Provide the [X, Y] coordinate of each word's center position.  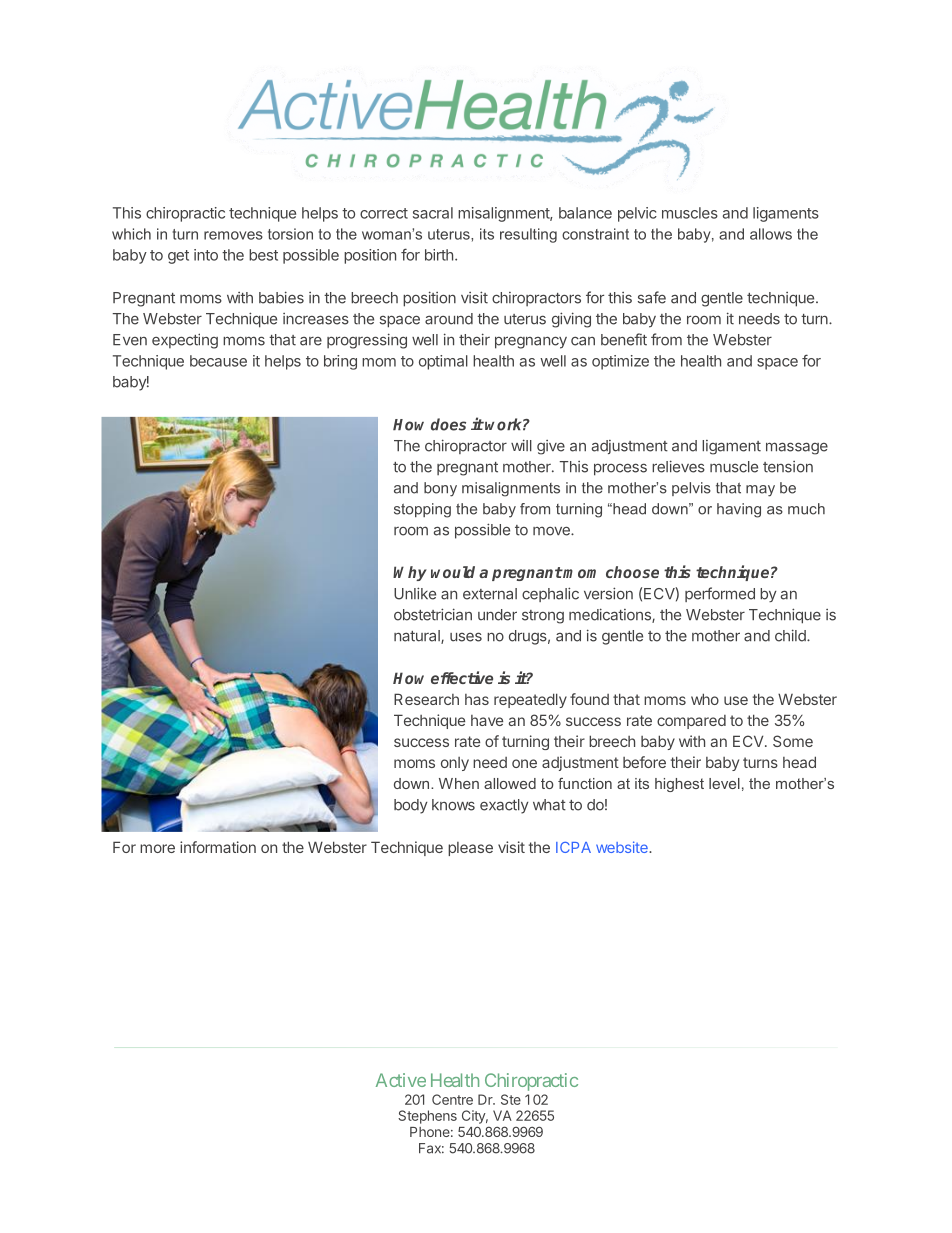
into [206, 255]
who [705, 699]
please [470, 849]
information [218, 847]
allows [771, 234]
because [218, 361]
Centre [452, 1099]
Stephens [427, 1117]
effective [462, 677]
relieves [678, 466]
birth [439, 255]
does [448, 424]
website [623, 847]
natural [418, 637]
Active [401, 1080]
